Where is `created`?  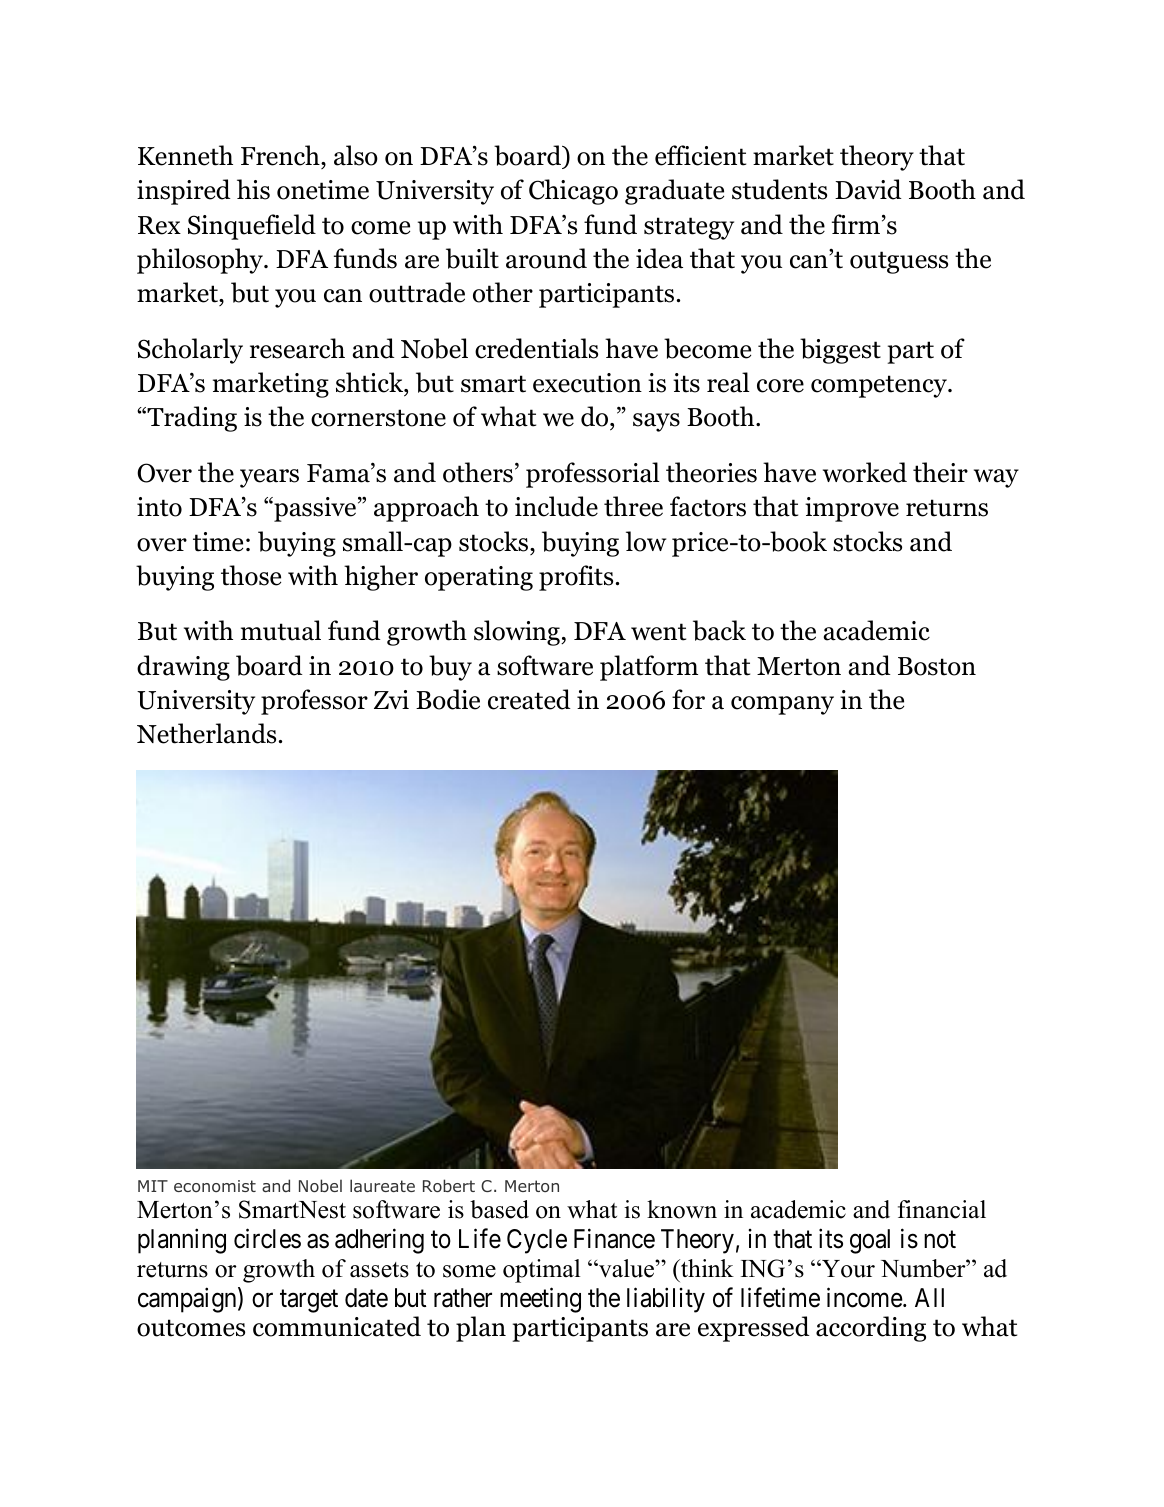
created is located at coordinates (529, 699).
